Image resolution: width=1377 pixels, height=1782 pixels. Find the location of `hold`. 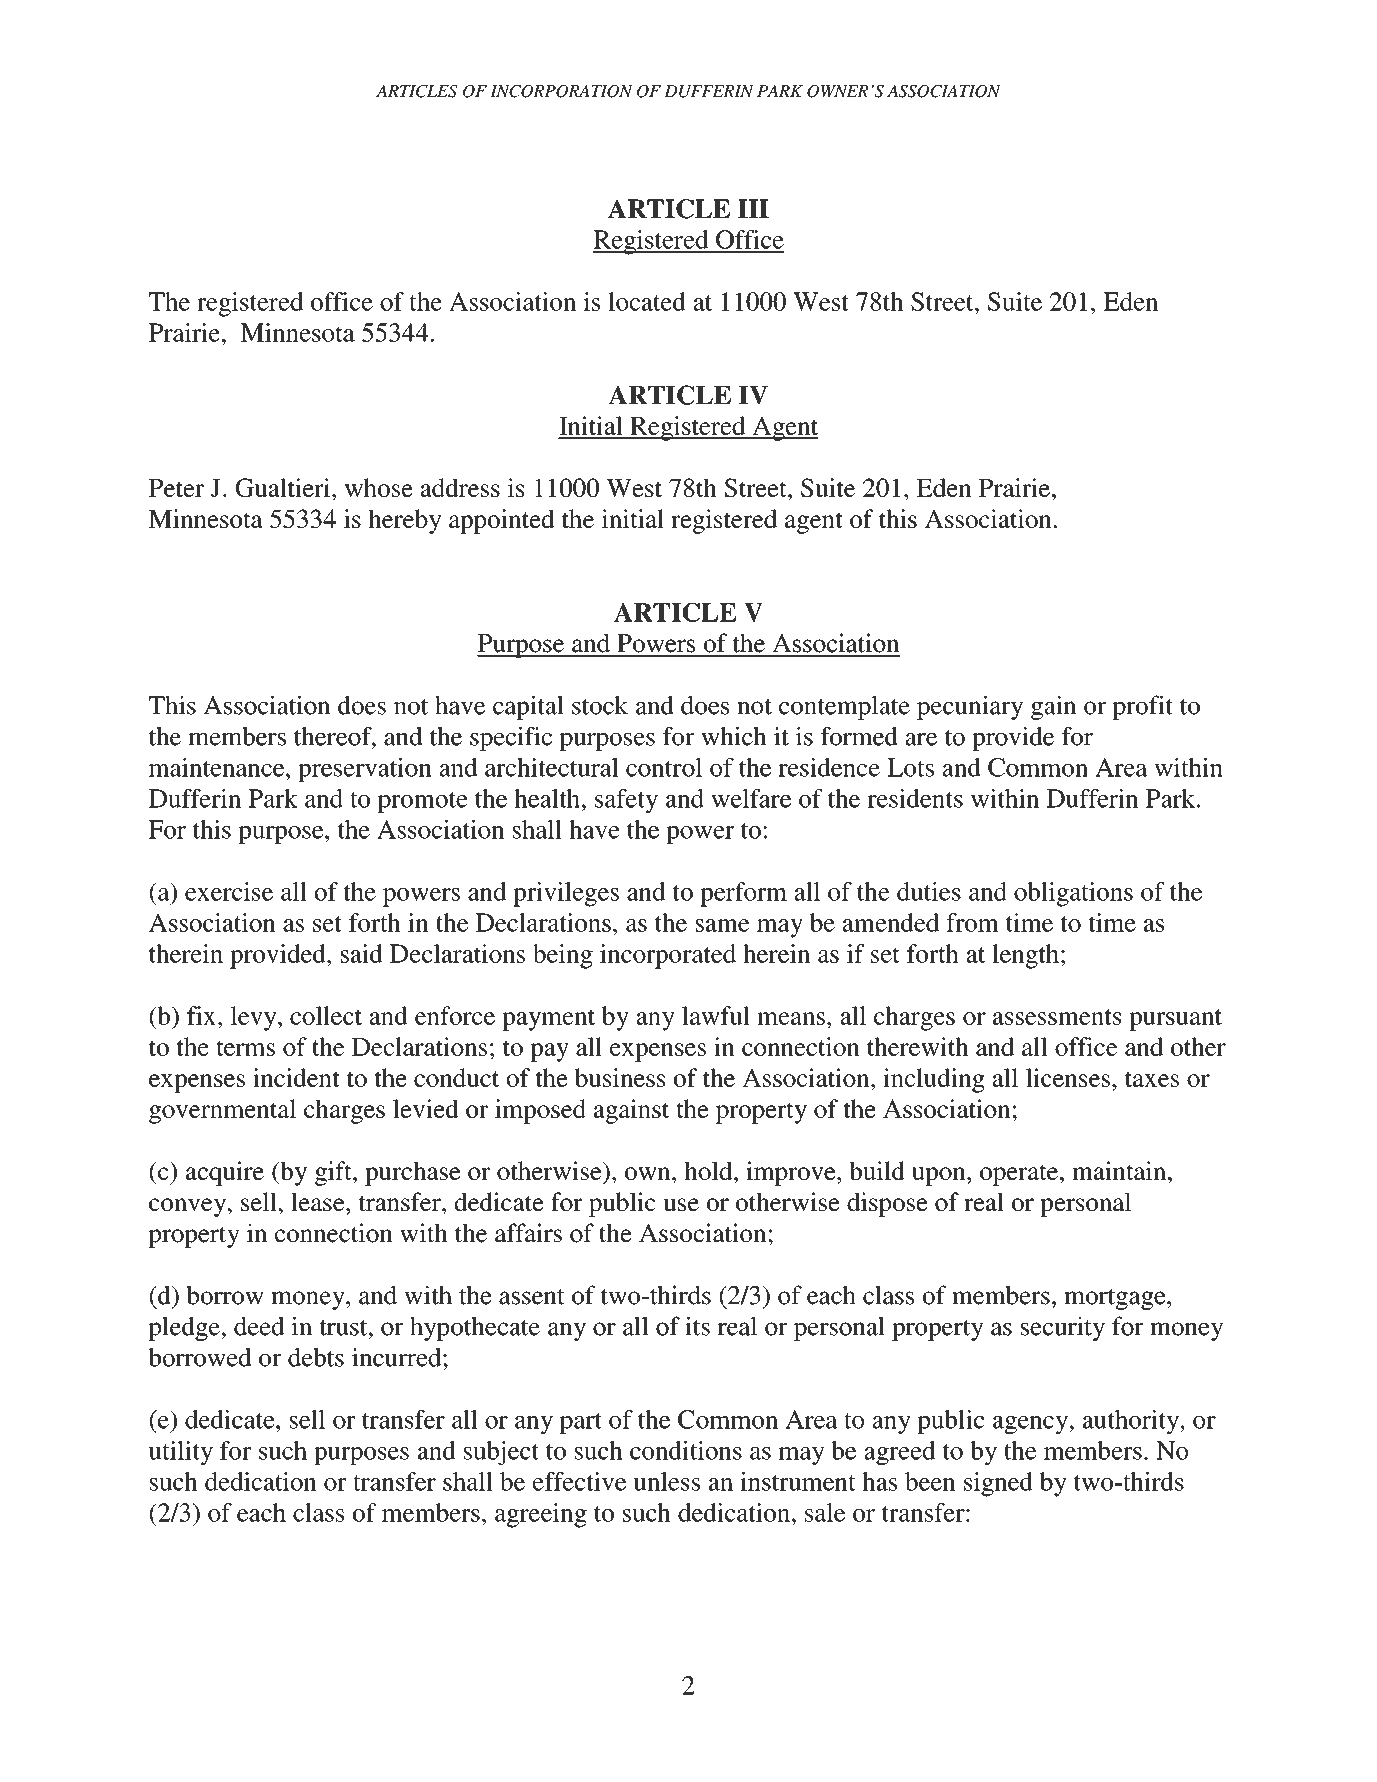

hold is located at coordinates (710, 1170).
